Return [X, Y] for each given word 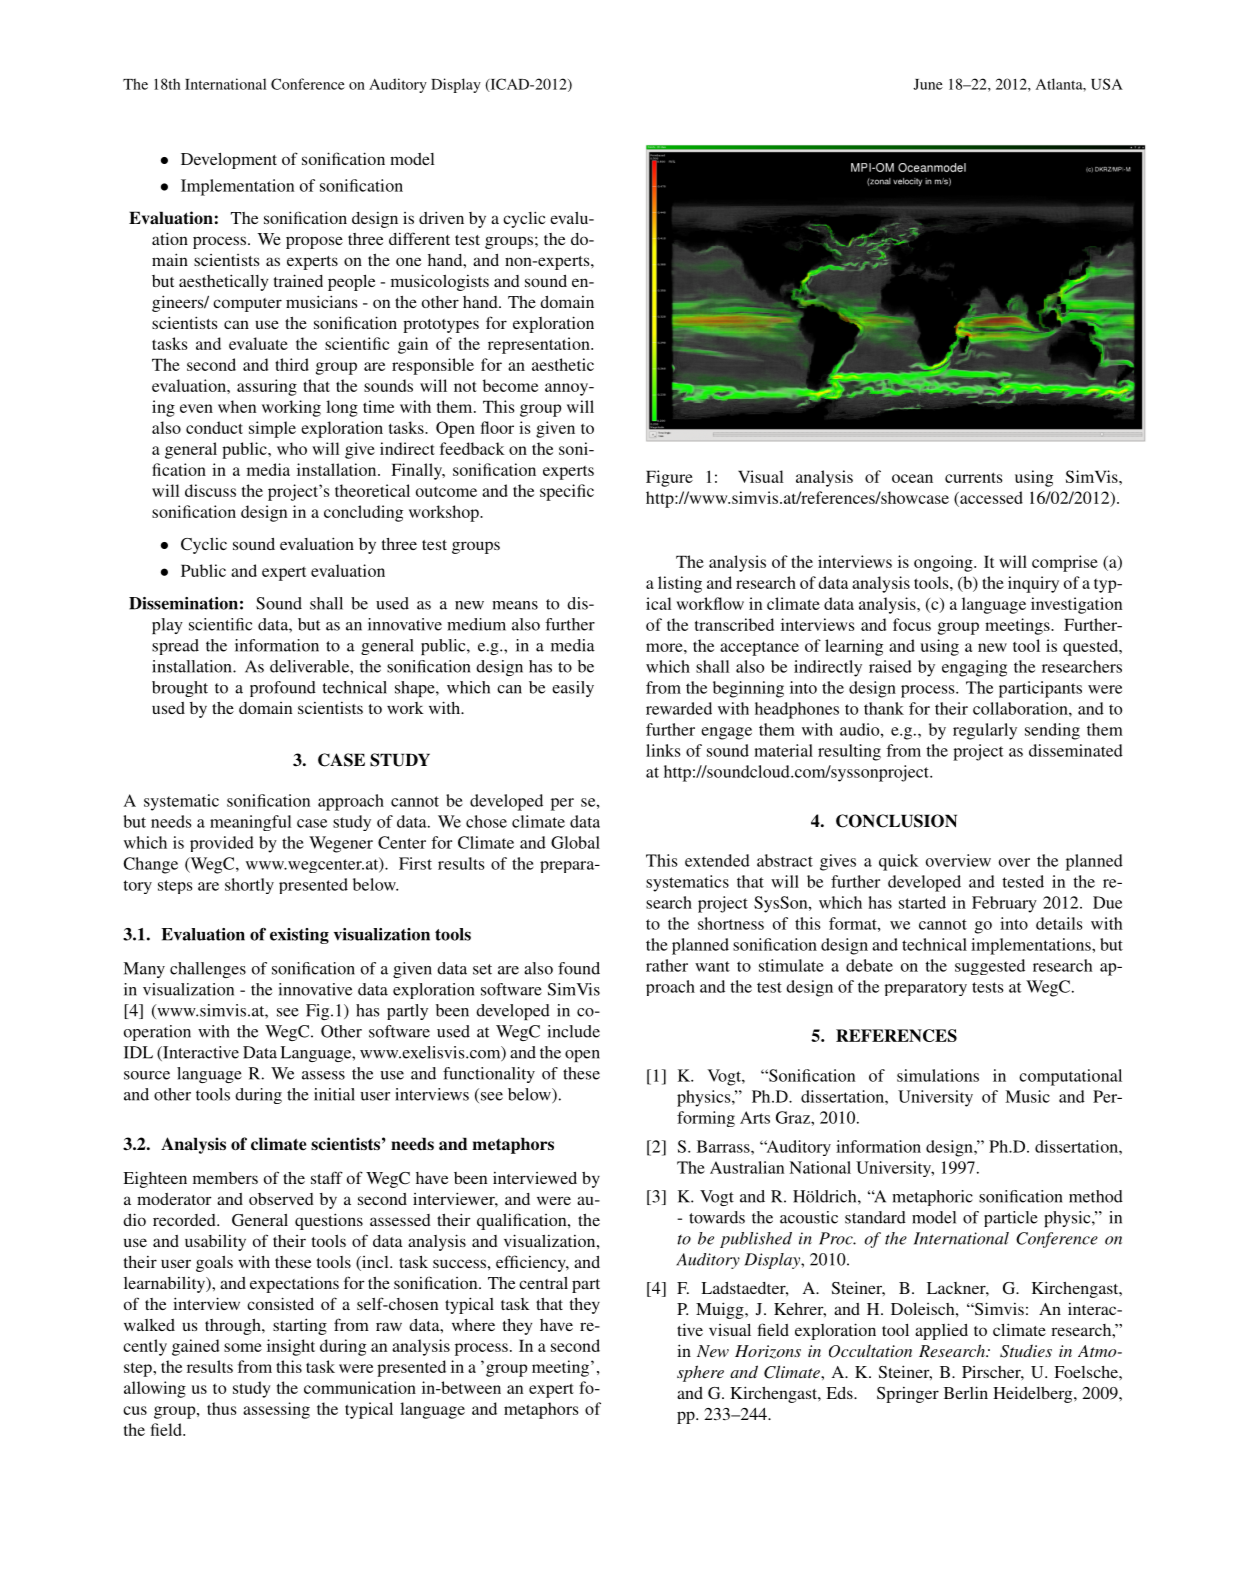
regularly [985, 731]
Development [229, 160]
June [928, 84]
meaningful [251, 823]
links [663, 750]
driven [441, 217]
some [243, 1347]
